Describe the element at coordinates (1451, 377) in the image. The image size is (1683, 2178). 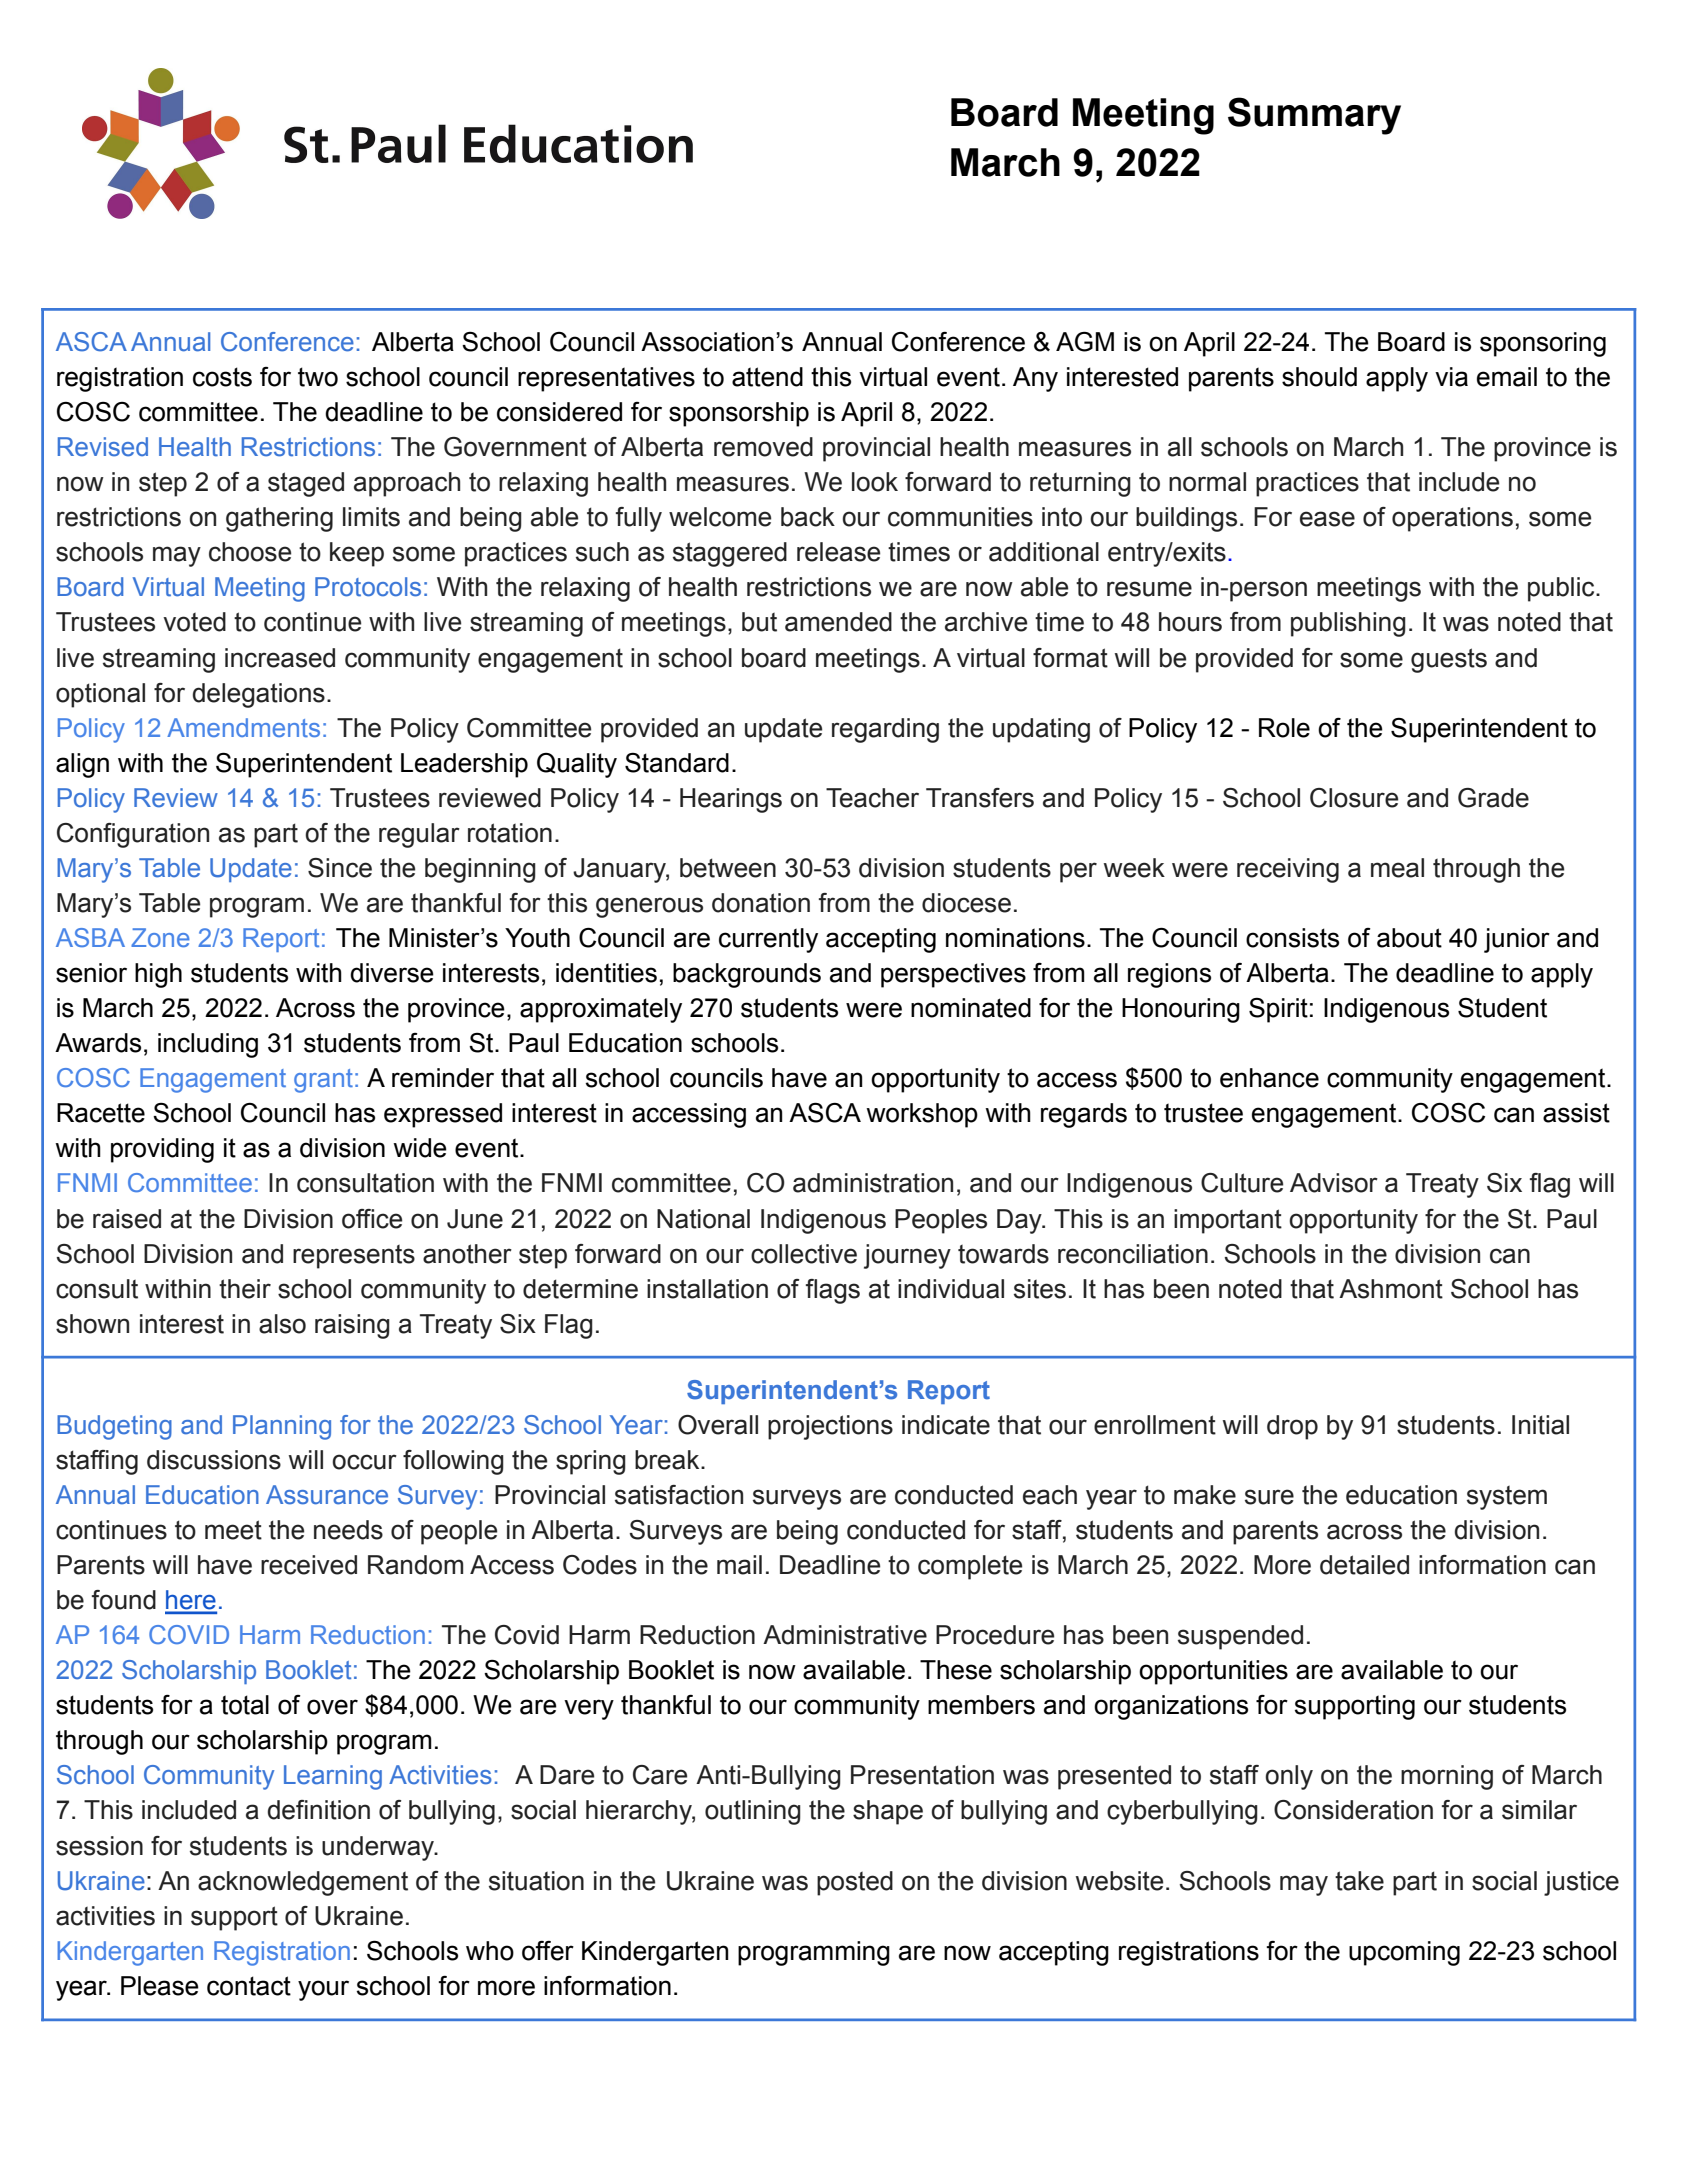
I see `via` at that location.
